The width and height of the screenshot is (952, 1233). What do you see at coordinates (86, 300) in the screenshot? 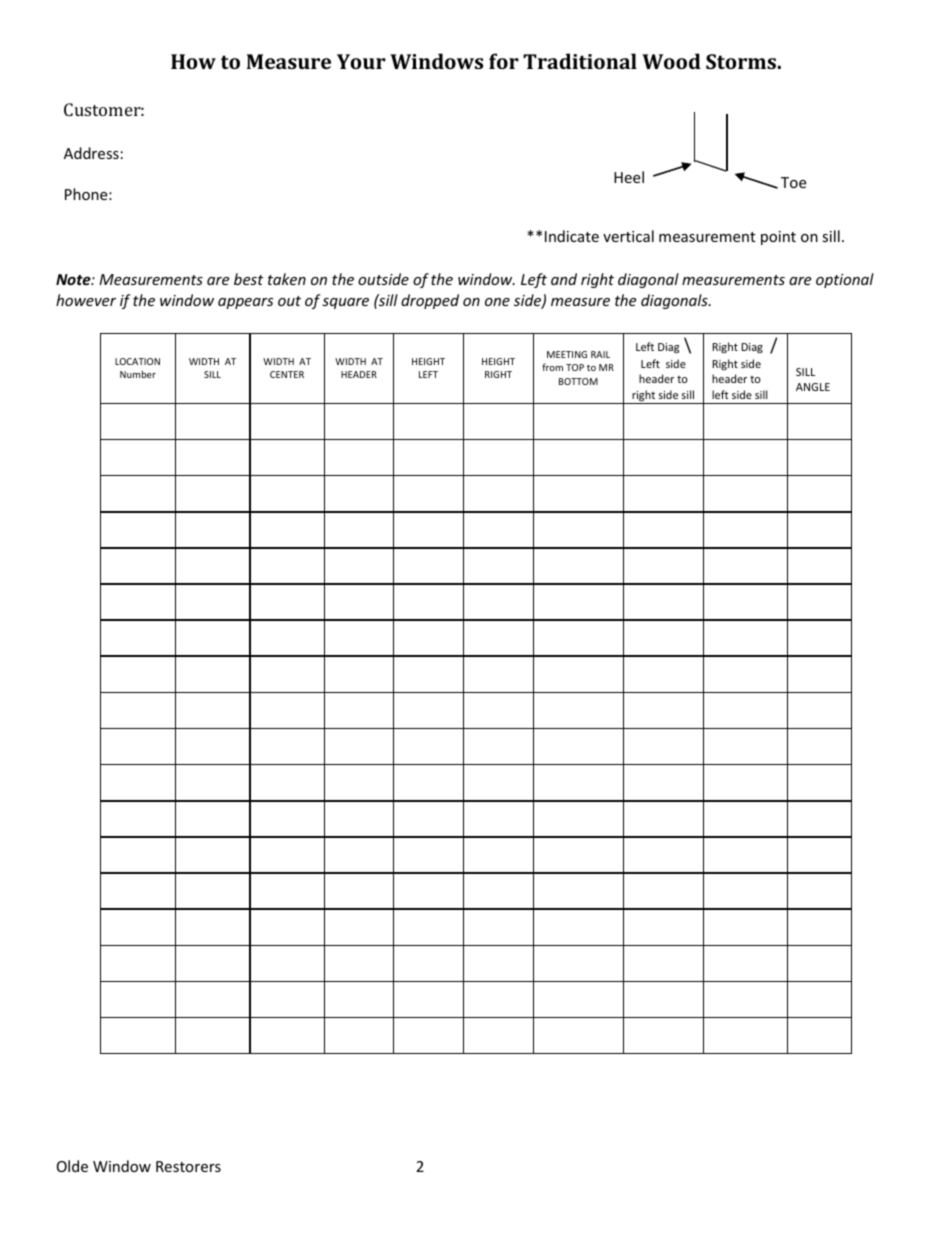
I see `however` at bounding box center [86, 300].
